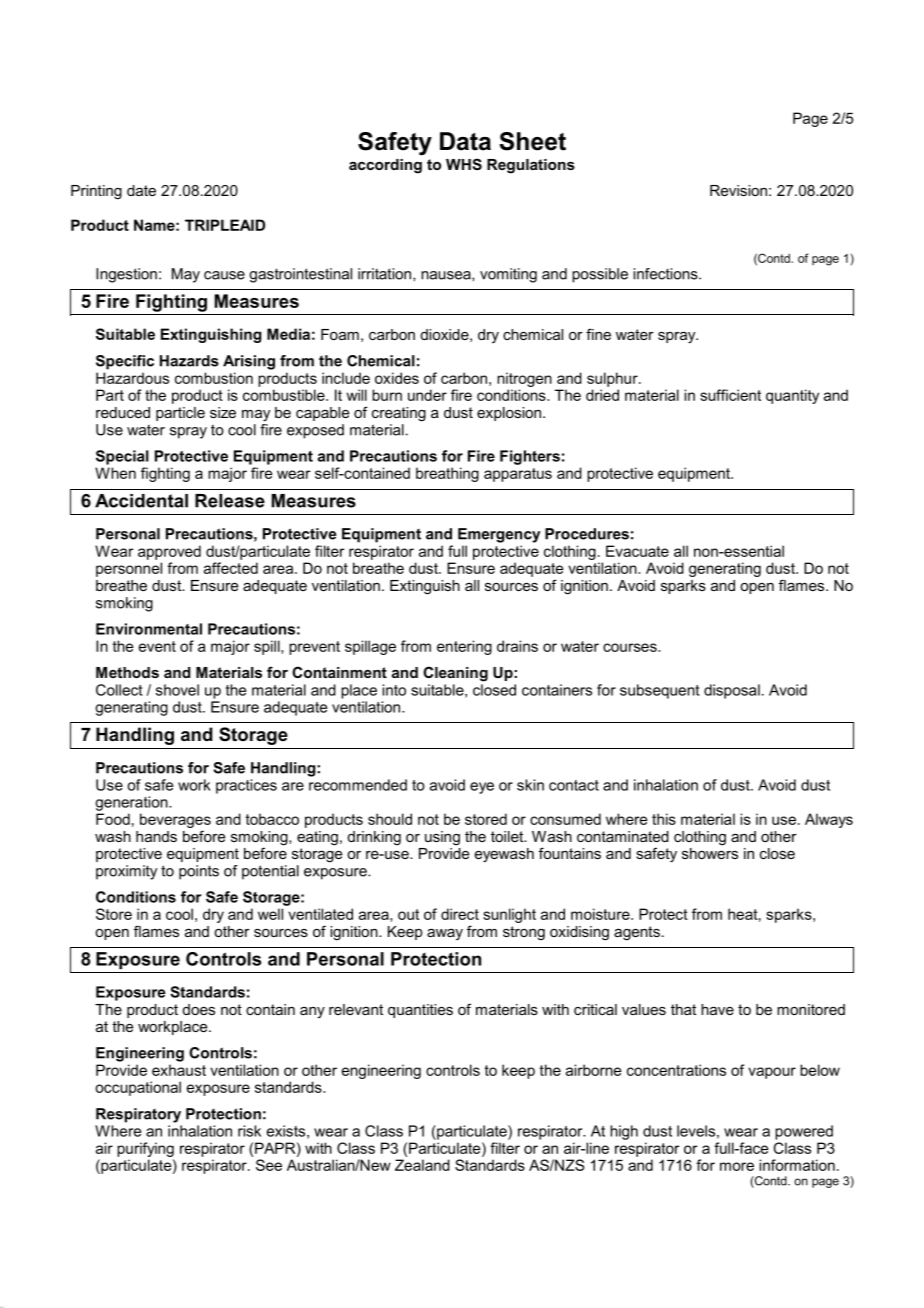  What do you see at coordinates (422, 1165) in the page?
I see `Zealand` at bounding box center [422, 1165].
